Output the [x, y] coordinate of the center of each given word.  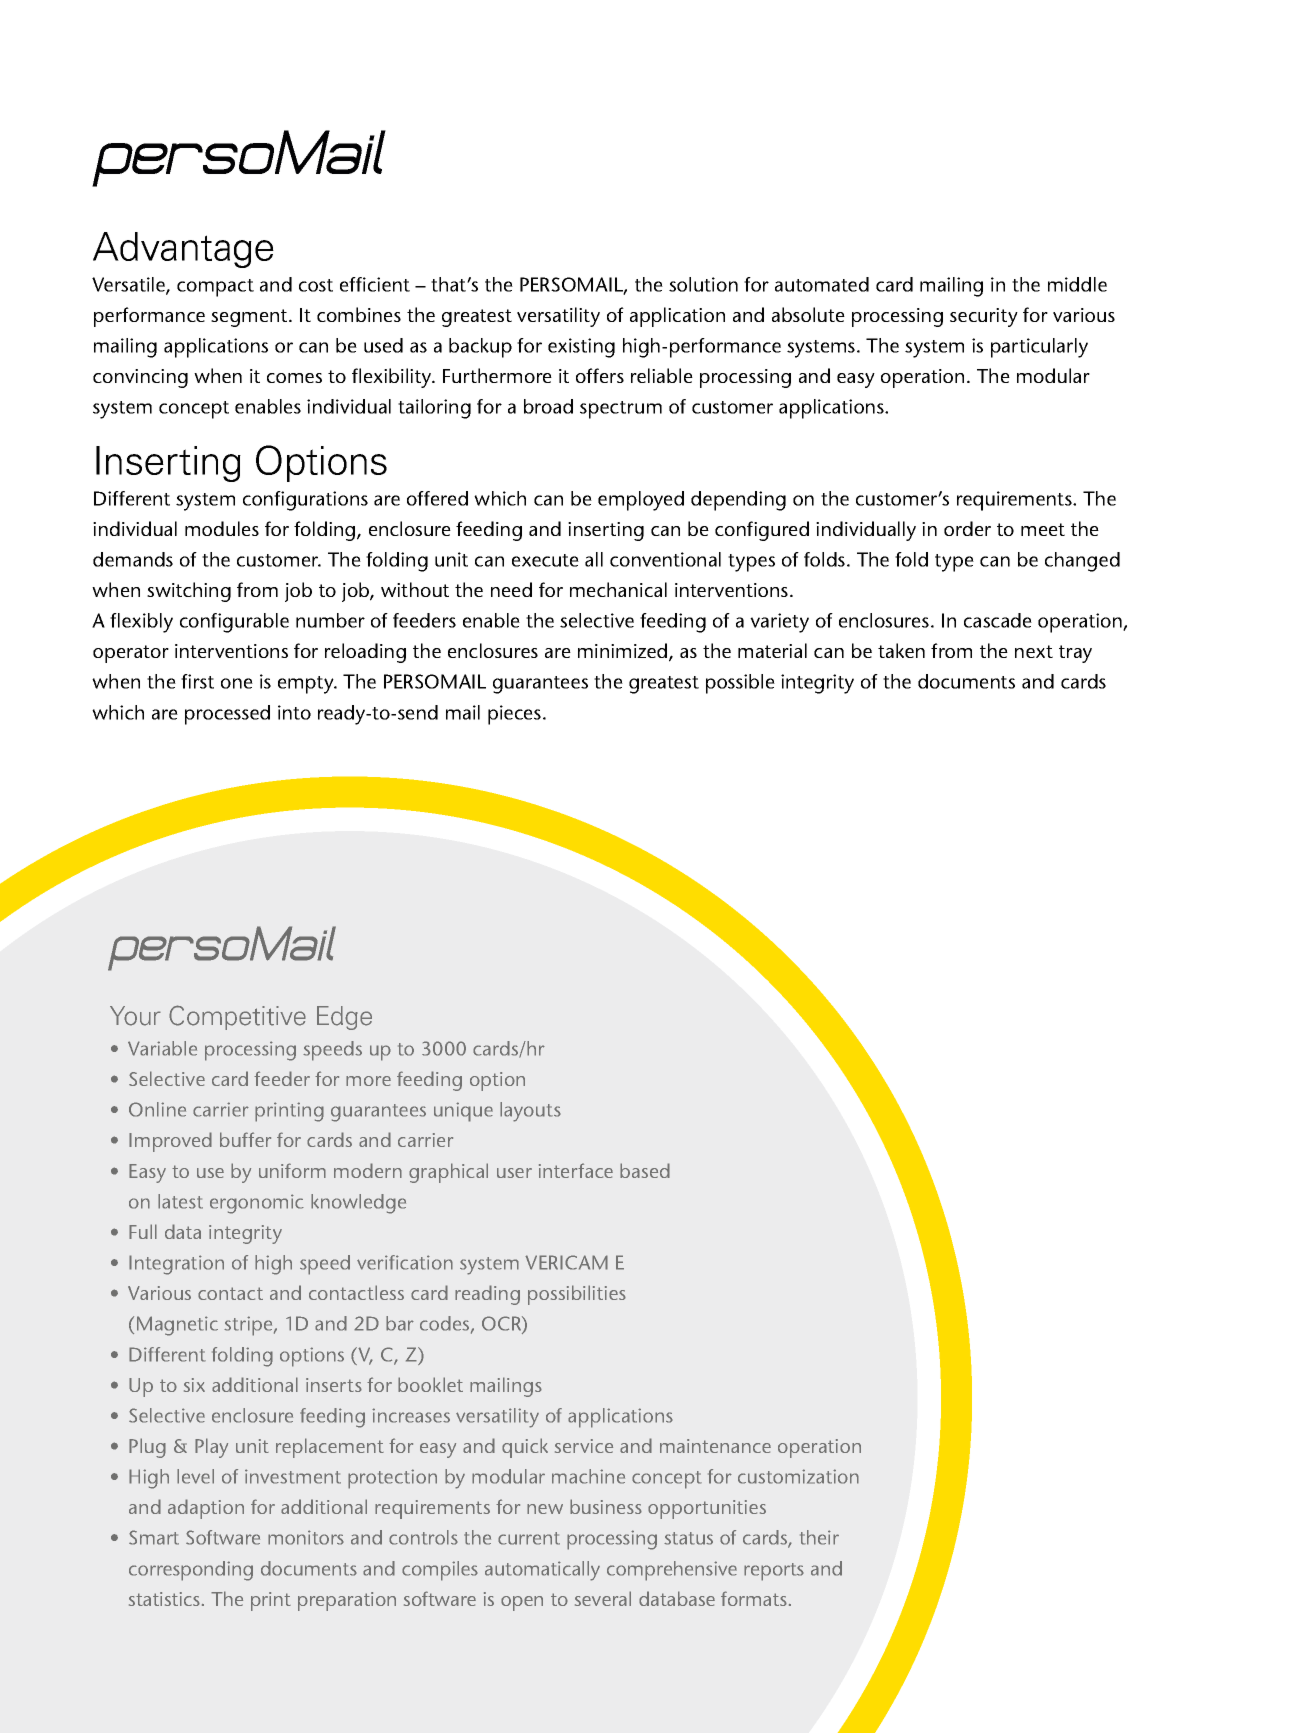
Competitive [237, 1017]
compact [215, 288]
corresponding [191, 1571]
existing [581, 348]
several [603, 1598]
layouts [530, 1112]
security [984, 317]
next [1034, 651]
